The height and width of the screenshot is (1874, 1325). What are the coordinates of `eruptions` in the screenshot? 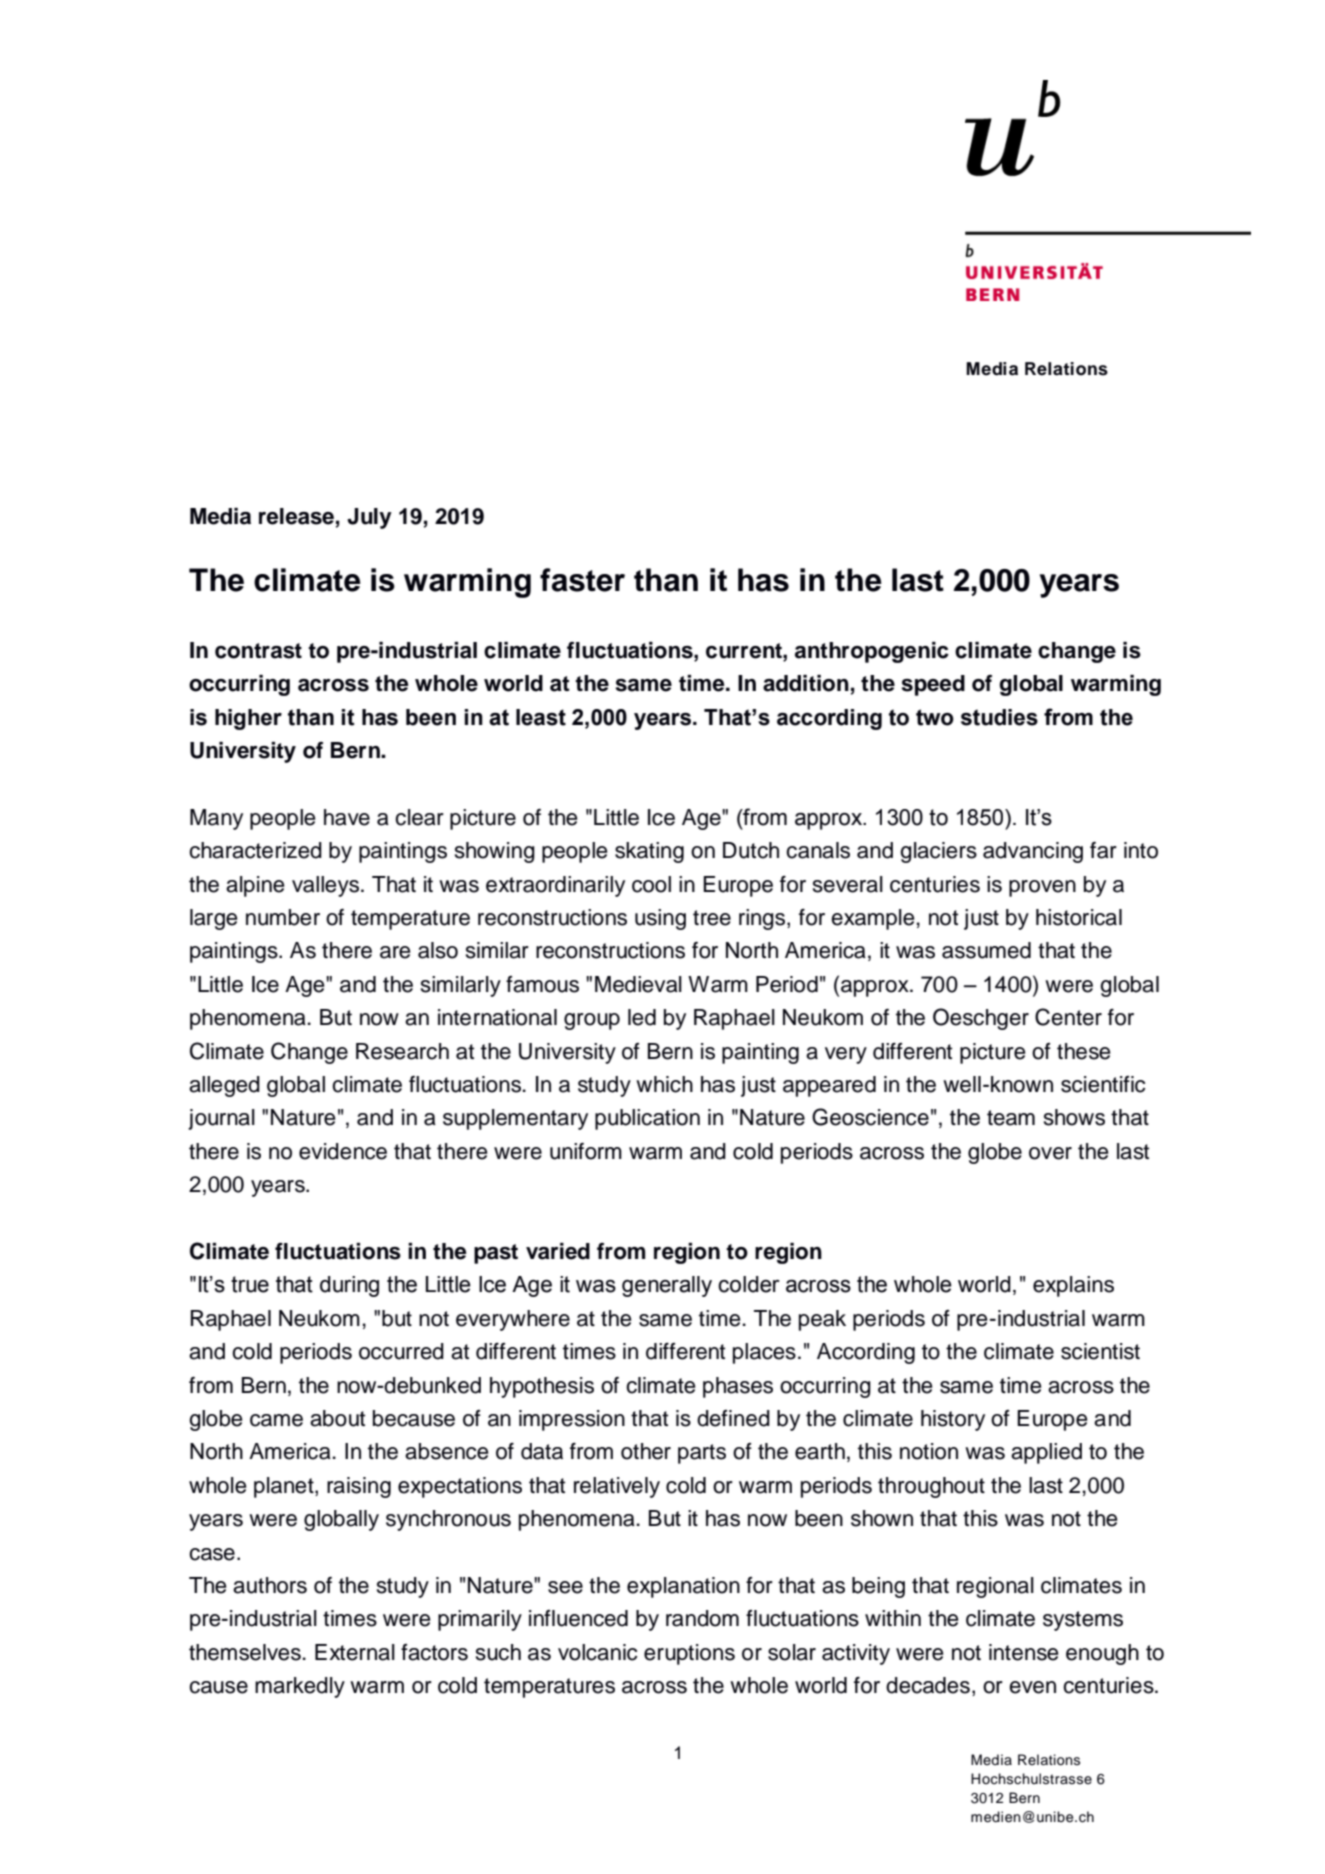 It's located at (689, 1654).
